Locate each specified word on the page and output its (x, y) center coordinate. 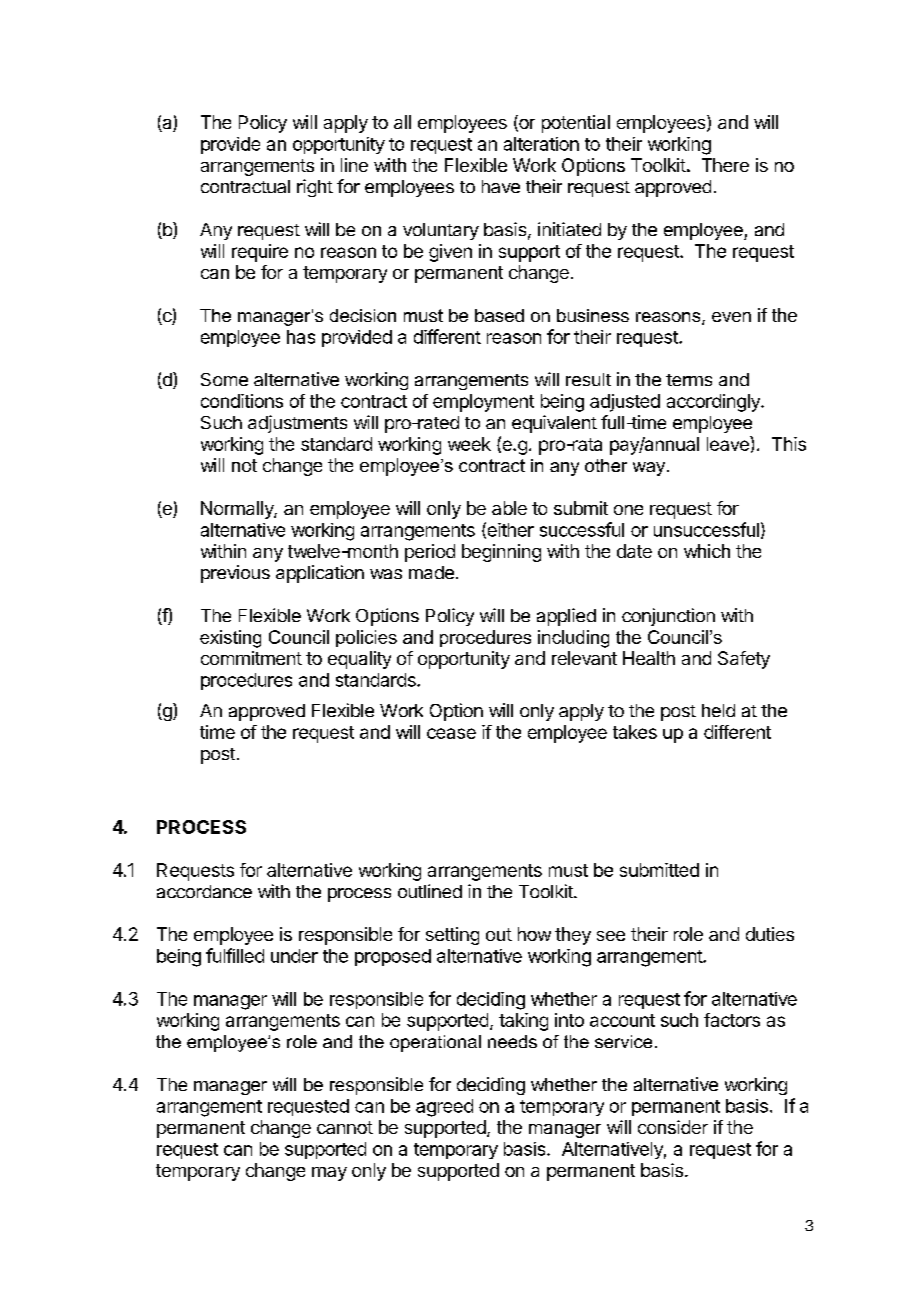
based (499, 315)
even (731, 317)
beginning (501, 553)
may (329, 1174)
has (301, 337)
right (315, 188)
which (707, 551)
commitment (251, 658)
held (718, 710)
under (294, 956)
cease (451, 733)
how (534, 934)
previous (235, 574)
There (725, 165)
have (501, 186)
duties (770, 934)
